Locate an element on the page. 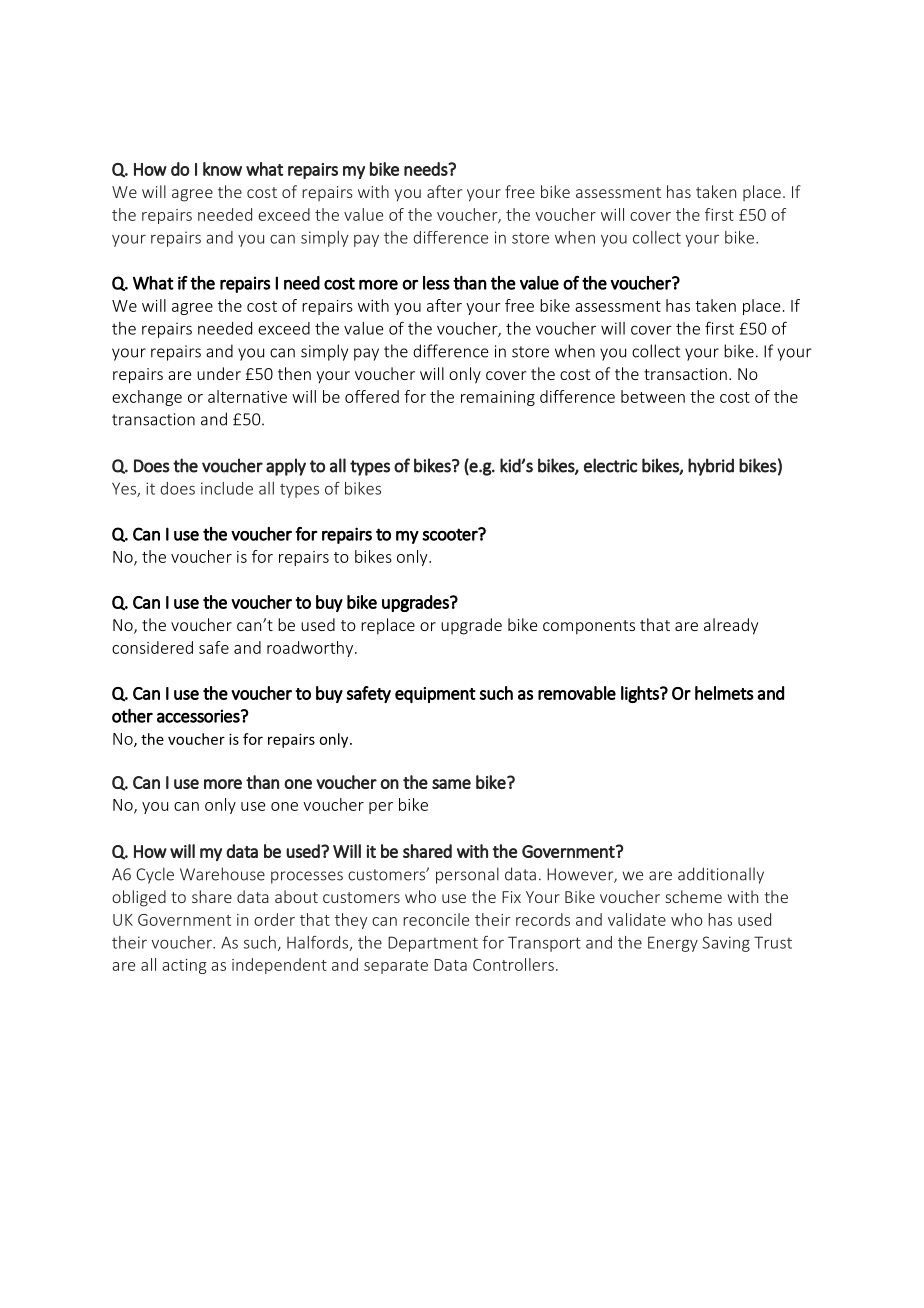 The height and width of the page is (1308, 924). acting is located at coordinates (184, 966).
